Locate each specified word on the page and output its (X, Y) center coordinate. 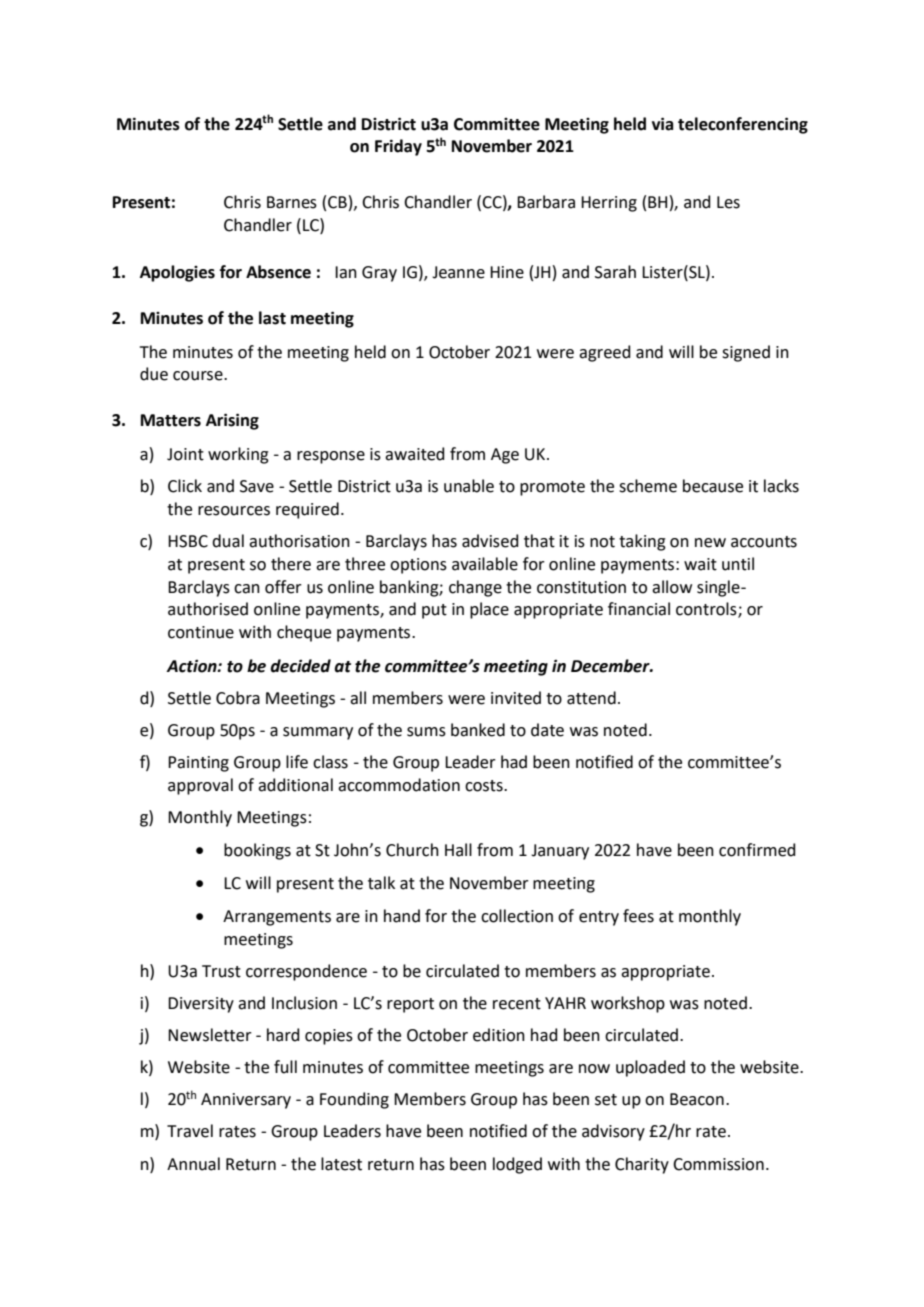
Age (505, 456)
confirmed (757, 850)
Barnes (292, 202)
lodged (517, 1165)
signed (746, 353)
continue (201, 632)
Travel (190, 1131)
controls (707, 610)
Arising (232, 421)
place (489, 610)
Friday (398, 147)
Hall (458, 850)
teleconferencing (743, 125)
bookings (257, 851)
